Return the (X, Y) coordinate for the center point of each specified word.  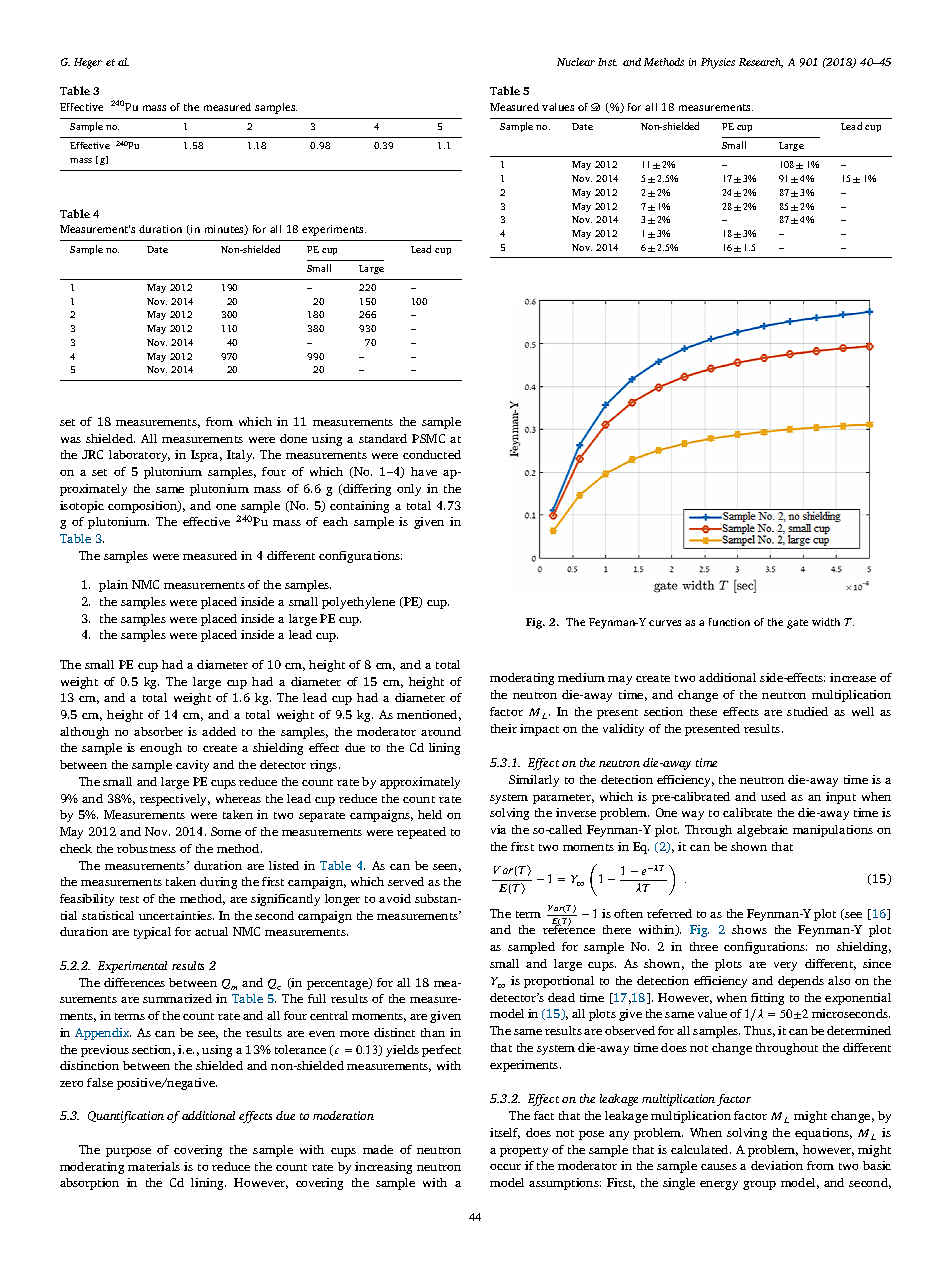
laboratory (139, 456)
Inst (607, 62)
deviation (777, 1165)
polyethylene (358, 603)
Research (761, 63)
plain (113, 586)
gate (797, 624)
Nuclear (576, 62)
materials (154, 1166)
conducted (432, 454)
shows (749, 929)
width (826, 622)
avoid (395, 898)
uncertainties (176, 915)
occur (505, 1167)
